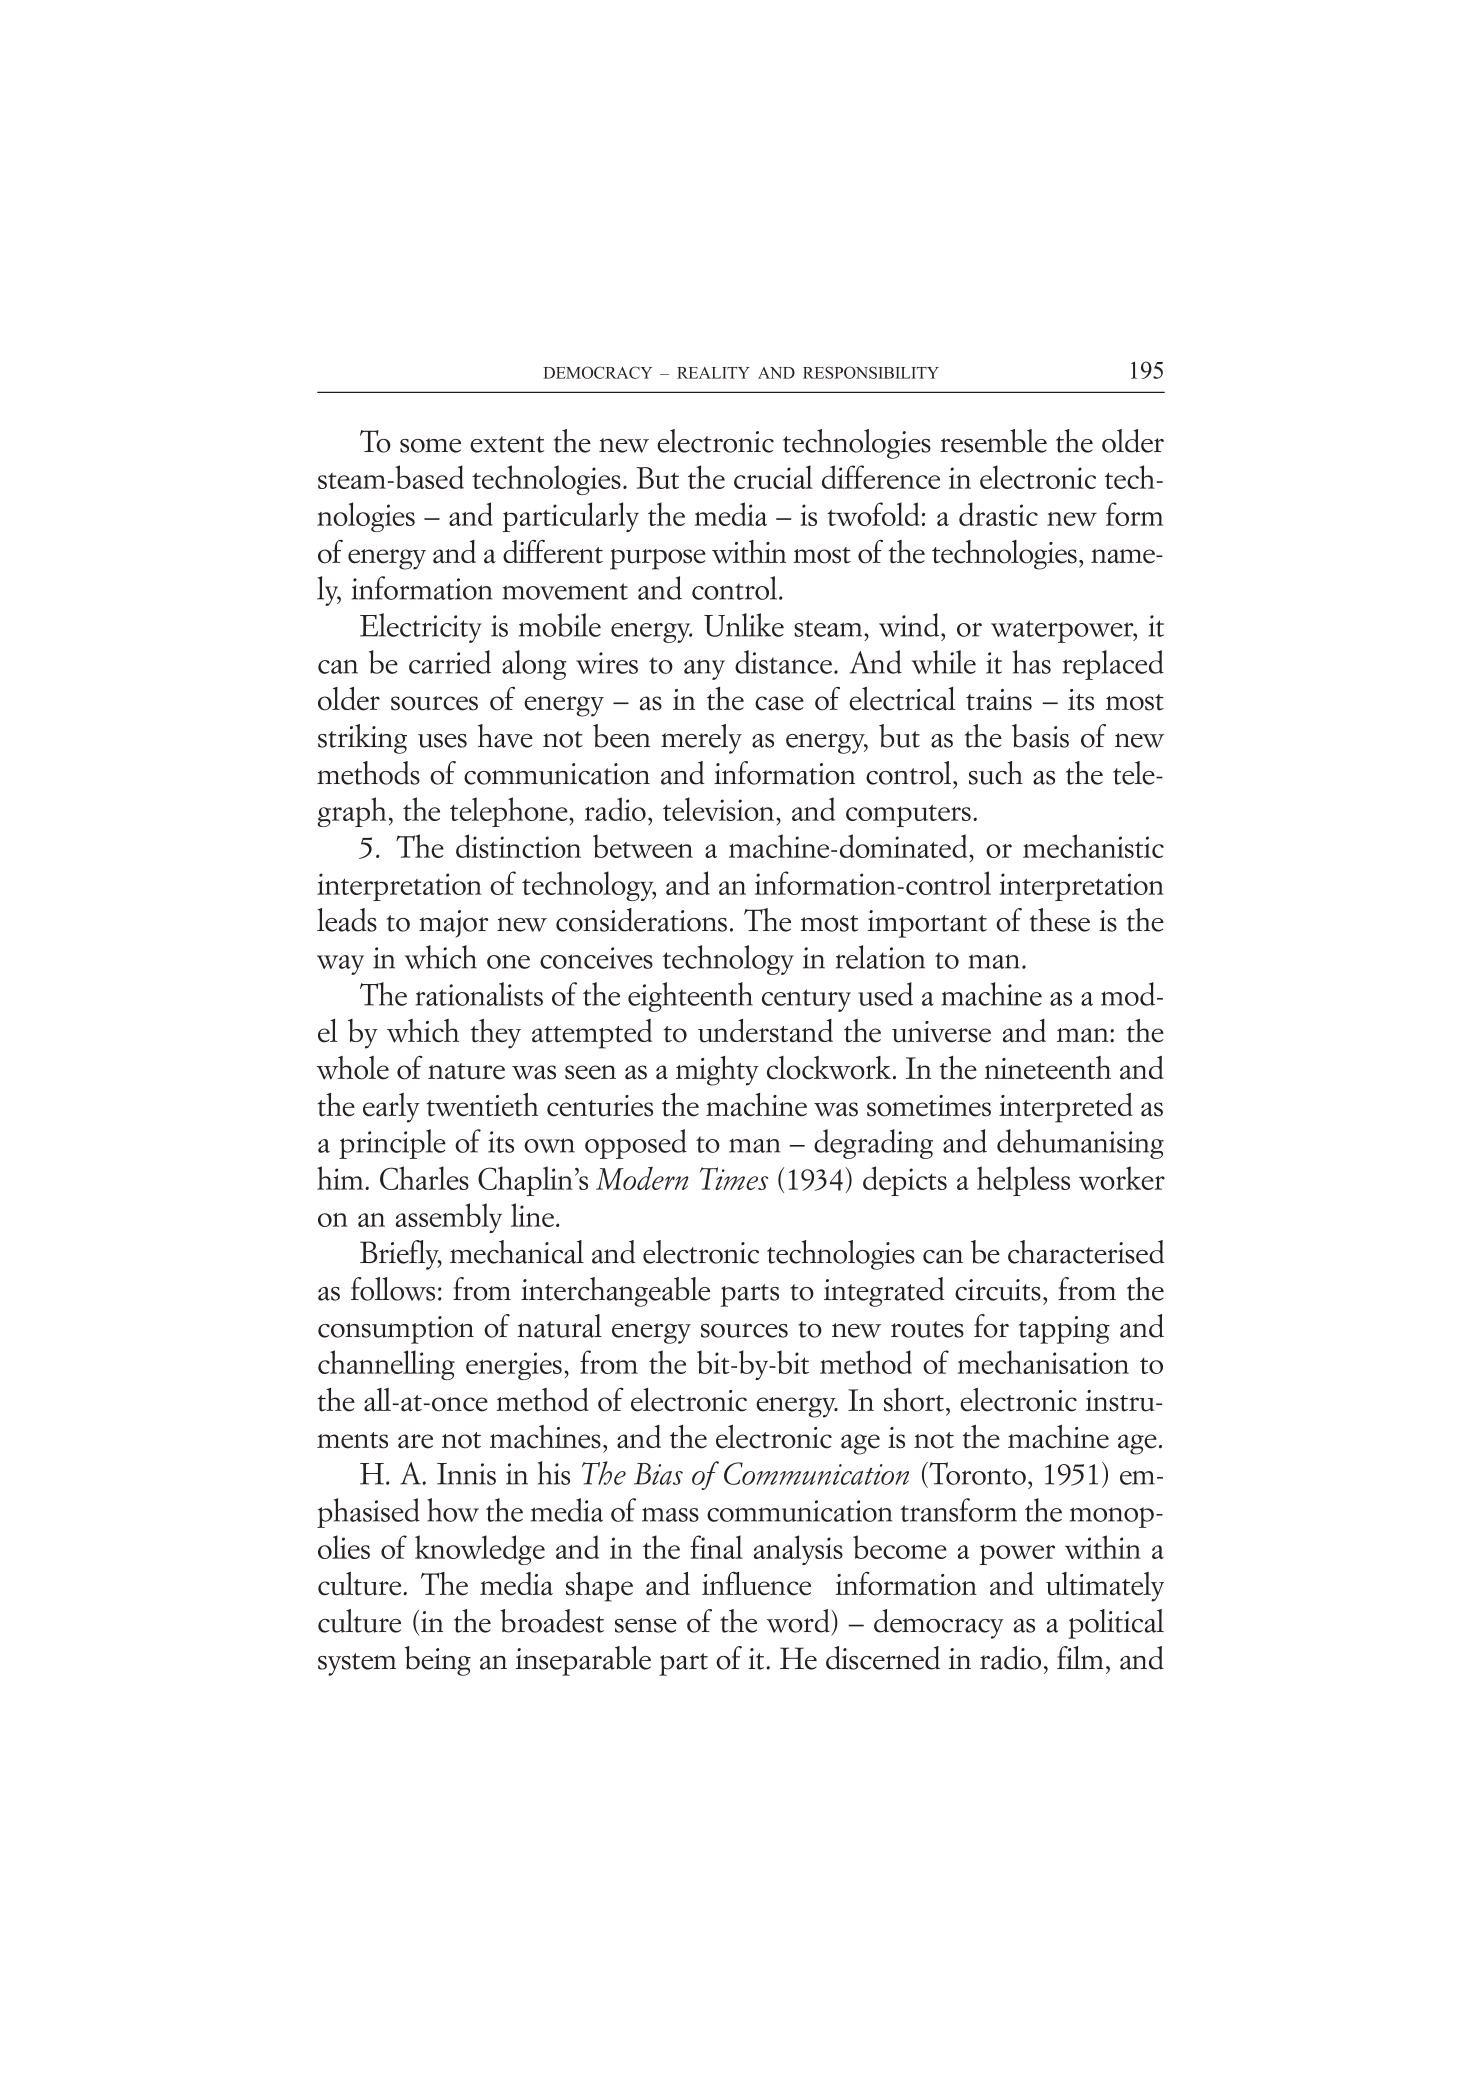 This screenshot has height=2098, width=1482. I want to click on nineteenth, so click(1047, 1068).
